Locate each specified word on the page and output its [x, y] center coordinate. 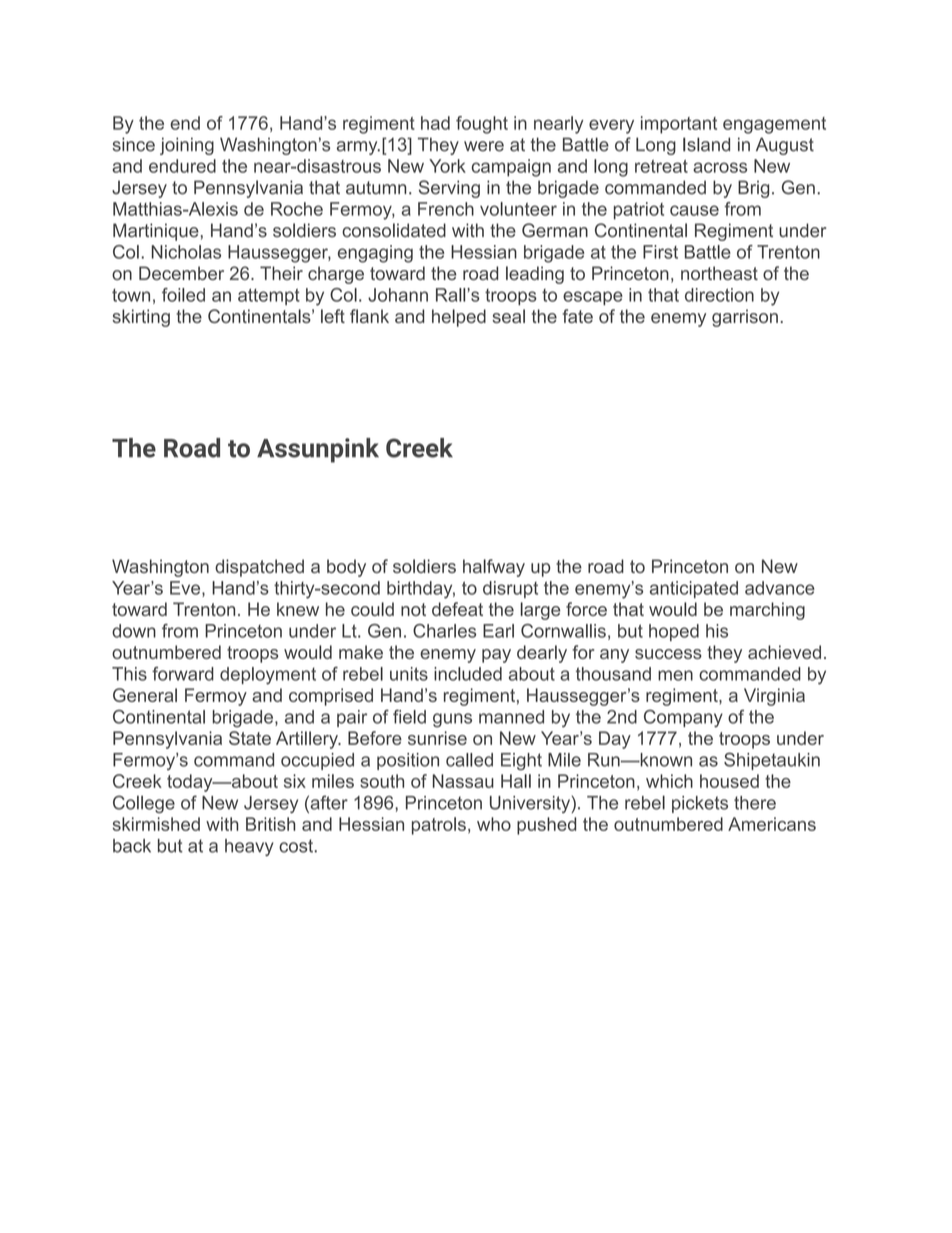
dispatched [259, 568]
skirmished [156, 824]
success [668, 654]
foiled [183, 295]
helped [459, 318]
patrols [439, 826]
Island [706, 144]
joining [187, 146]
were [484, 146]
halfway [494, 568]
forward [183, 674]
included [468, 674]
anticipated [694, 589]
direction [719, 295]
